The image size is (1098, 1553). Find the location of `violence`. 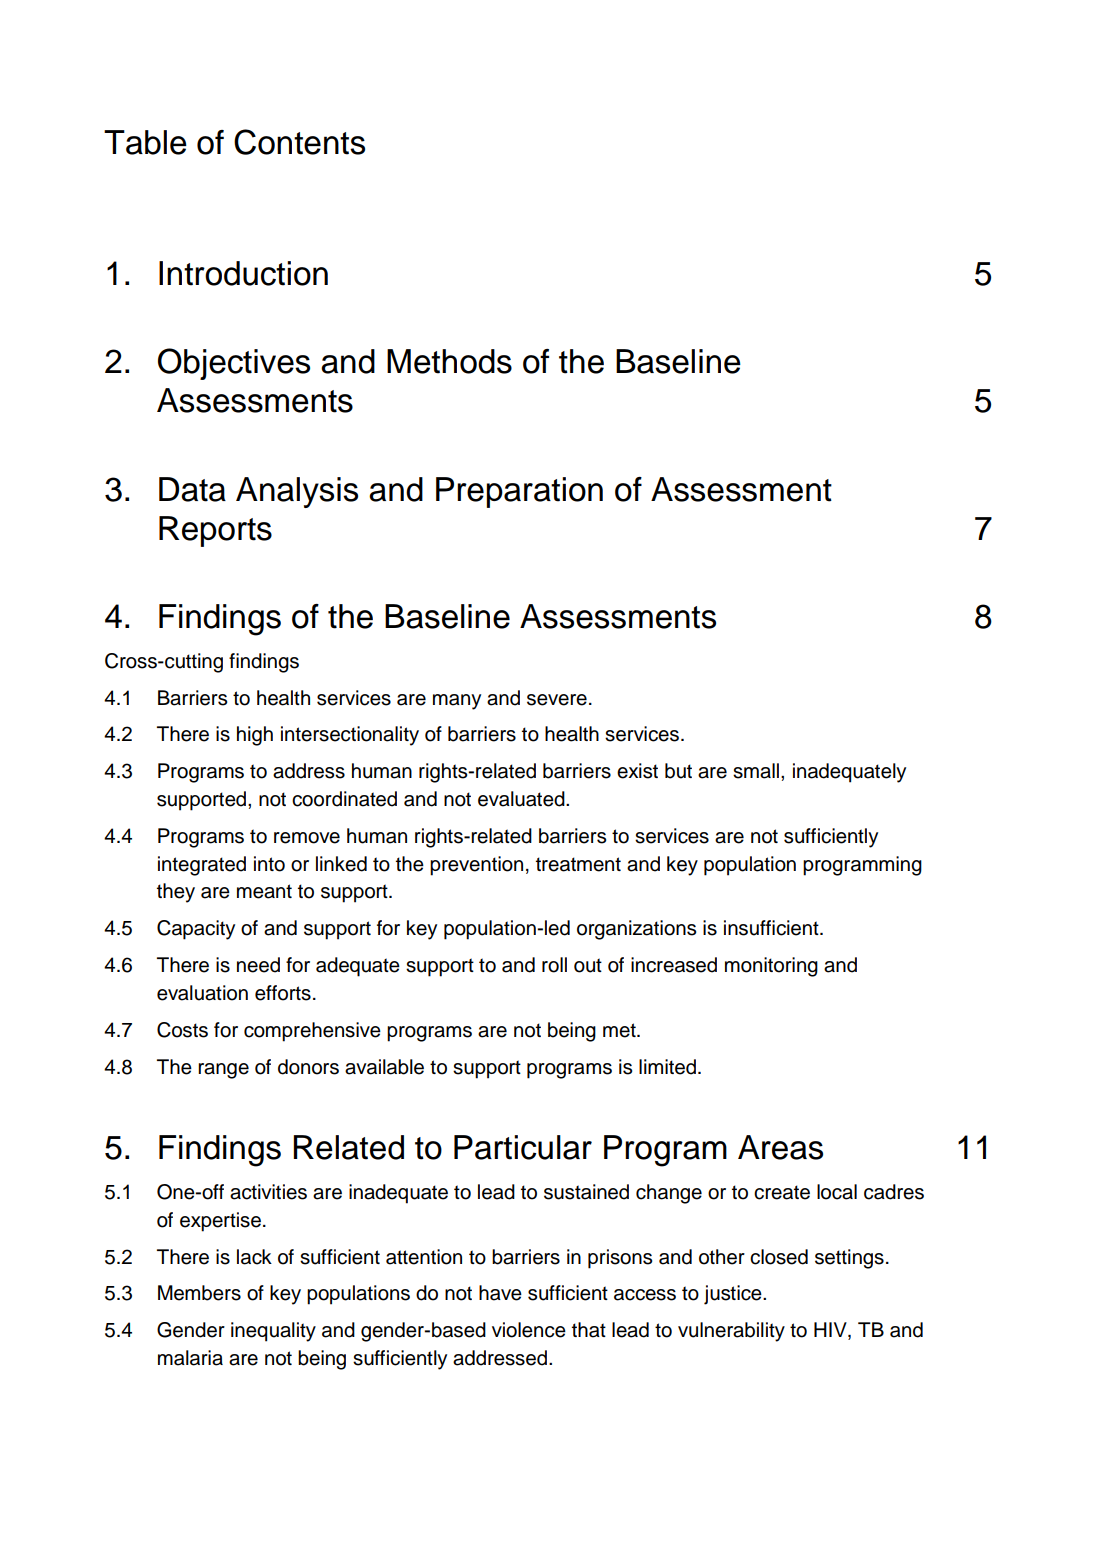

violence is located at coordinates (529, 1330).
